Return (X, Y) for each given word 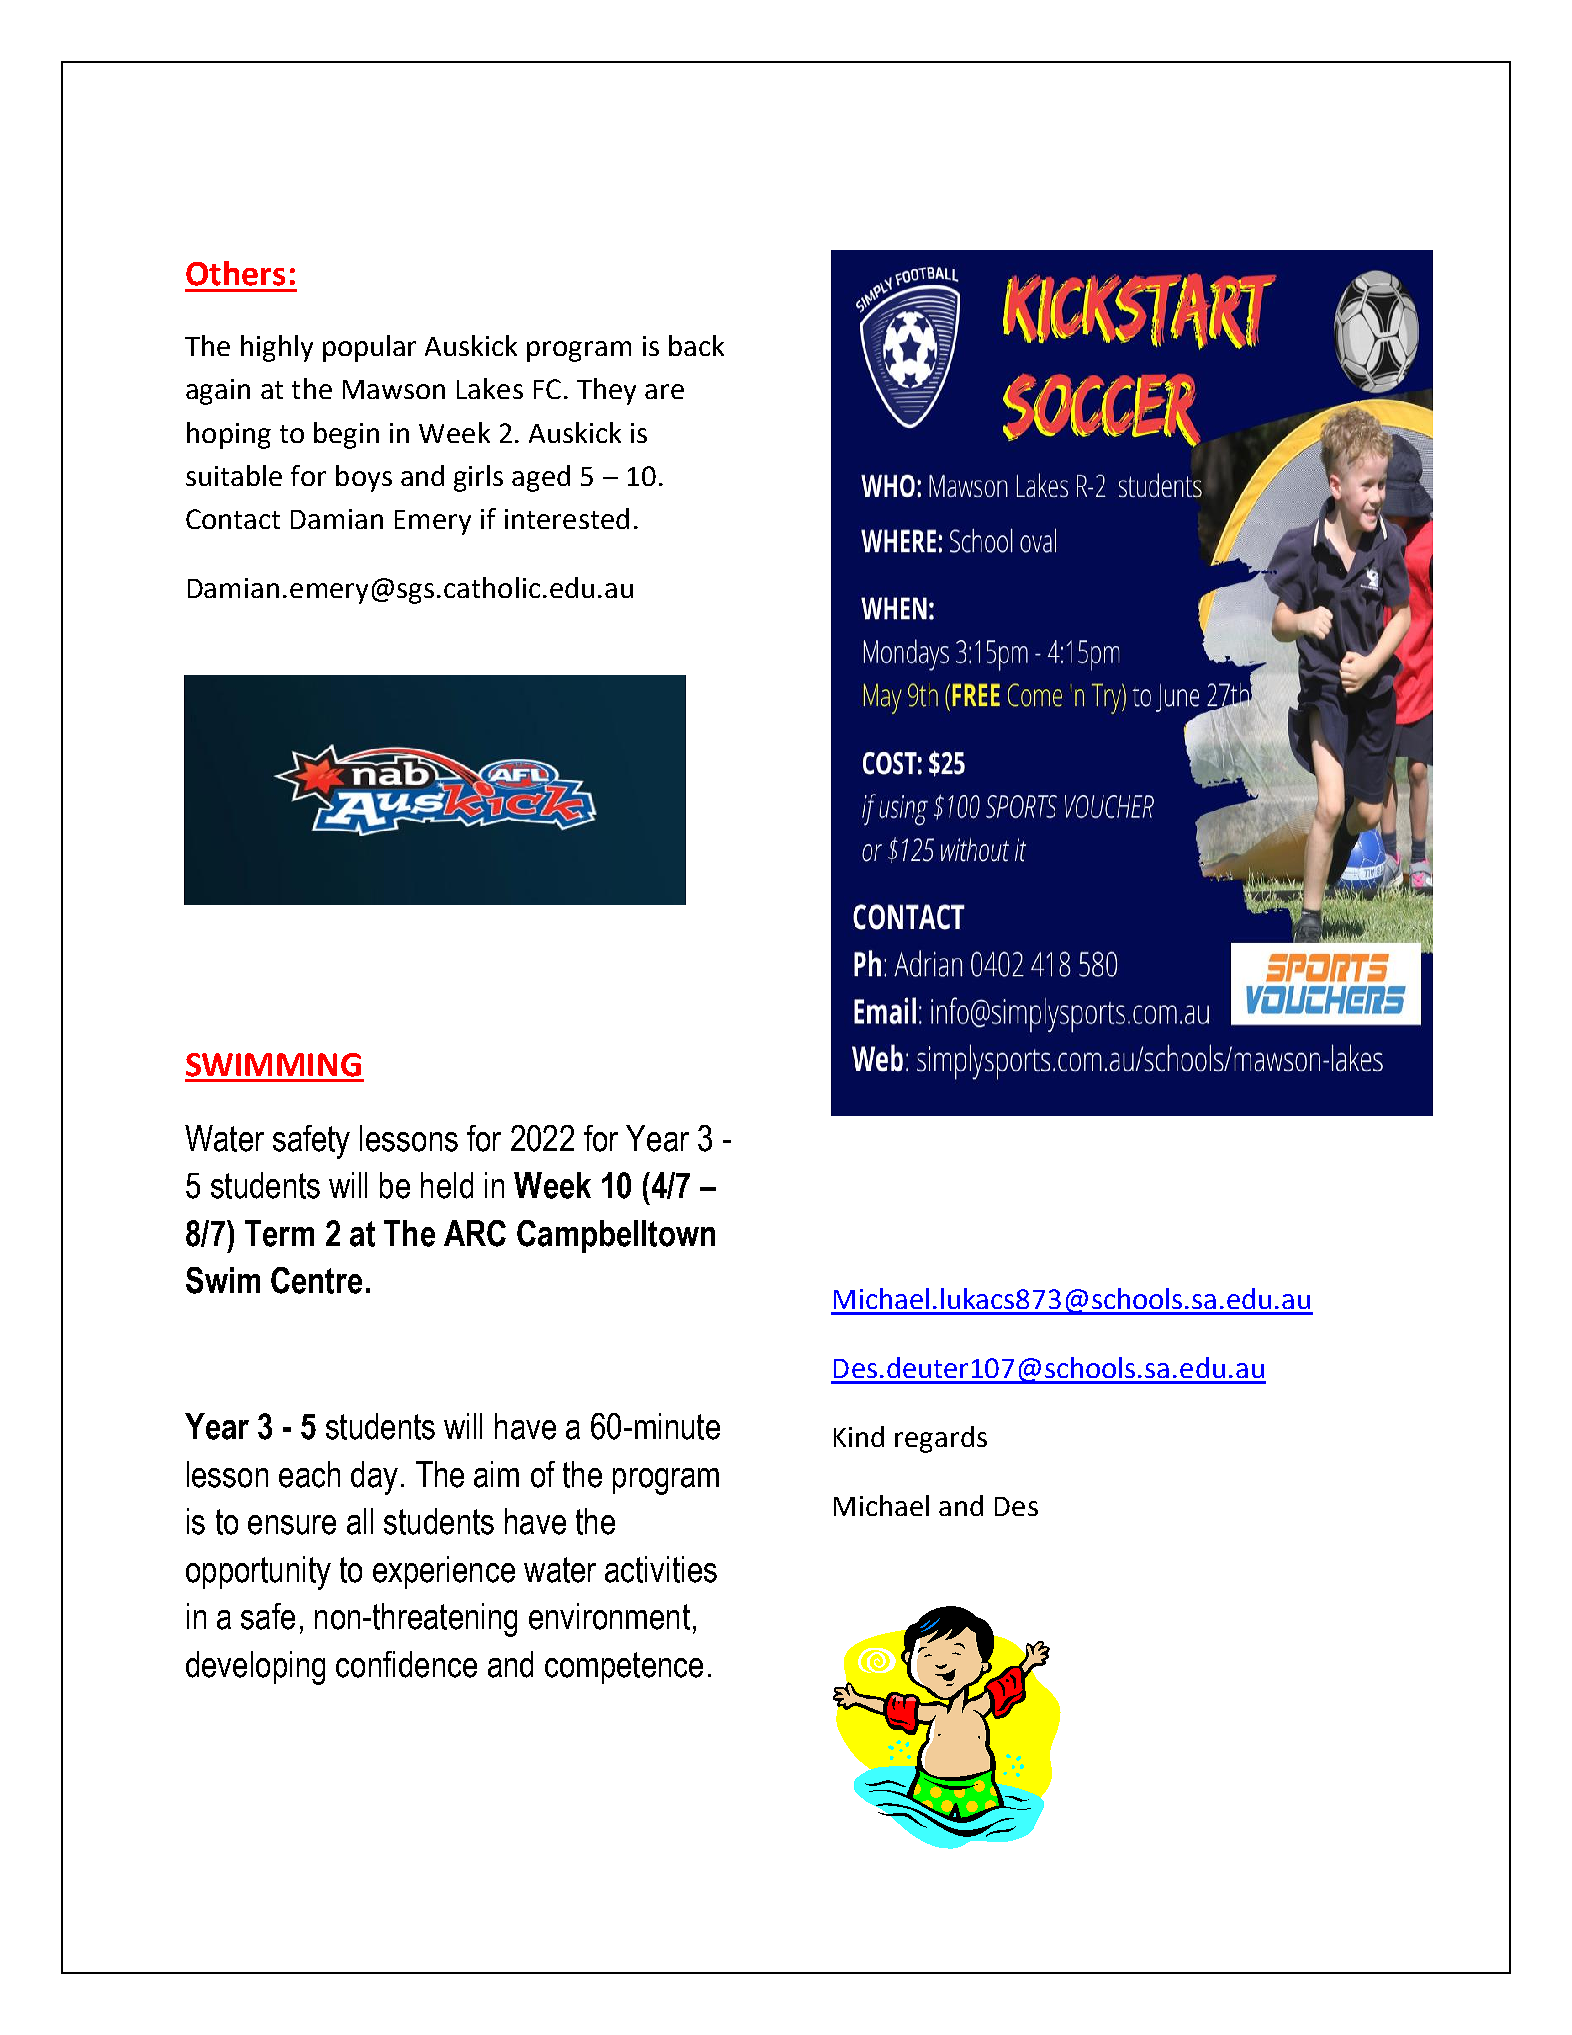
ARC (475, 1233)
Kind (859, 1436)
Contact (233, 519)
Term (279, 1233)
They (606, 391)
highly (277, 348)
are (664, 391)
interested (567, 518)
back (696, 345)
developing (255, 1668)
